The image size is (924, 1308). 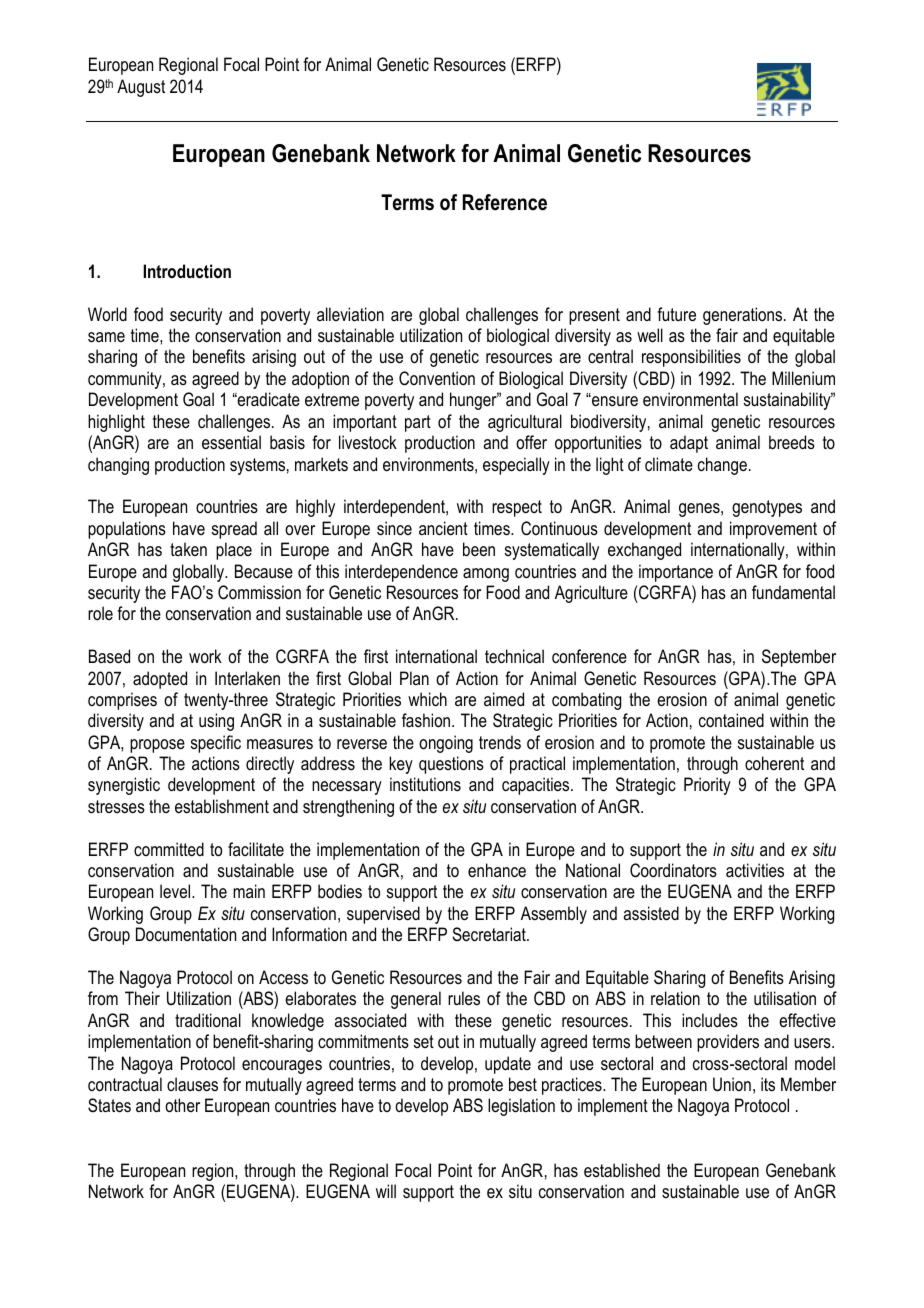 I want to click on activities, so click(x=755, y=870).
